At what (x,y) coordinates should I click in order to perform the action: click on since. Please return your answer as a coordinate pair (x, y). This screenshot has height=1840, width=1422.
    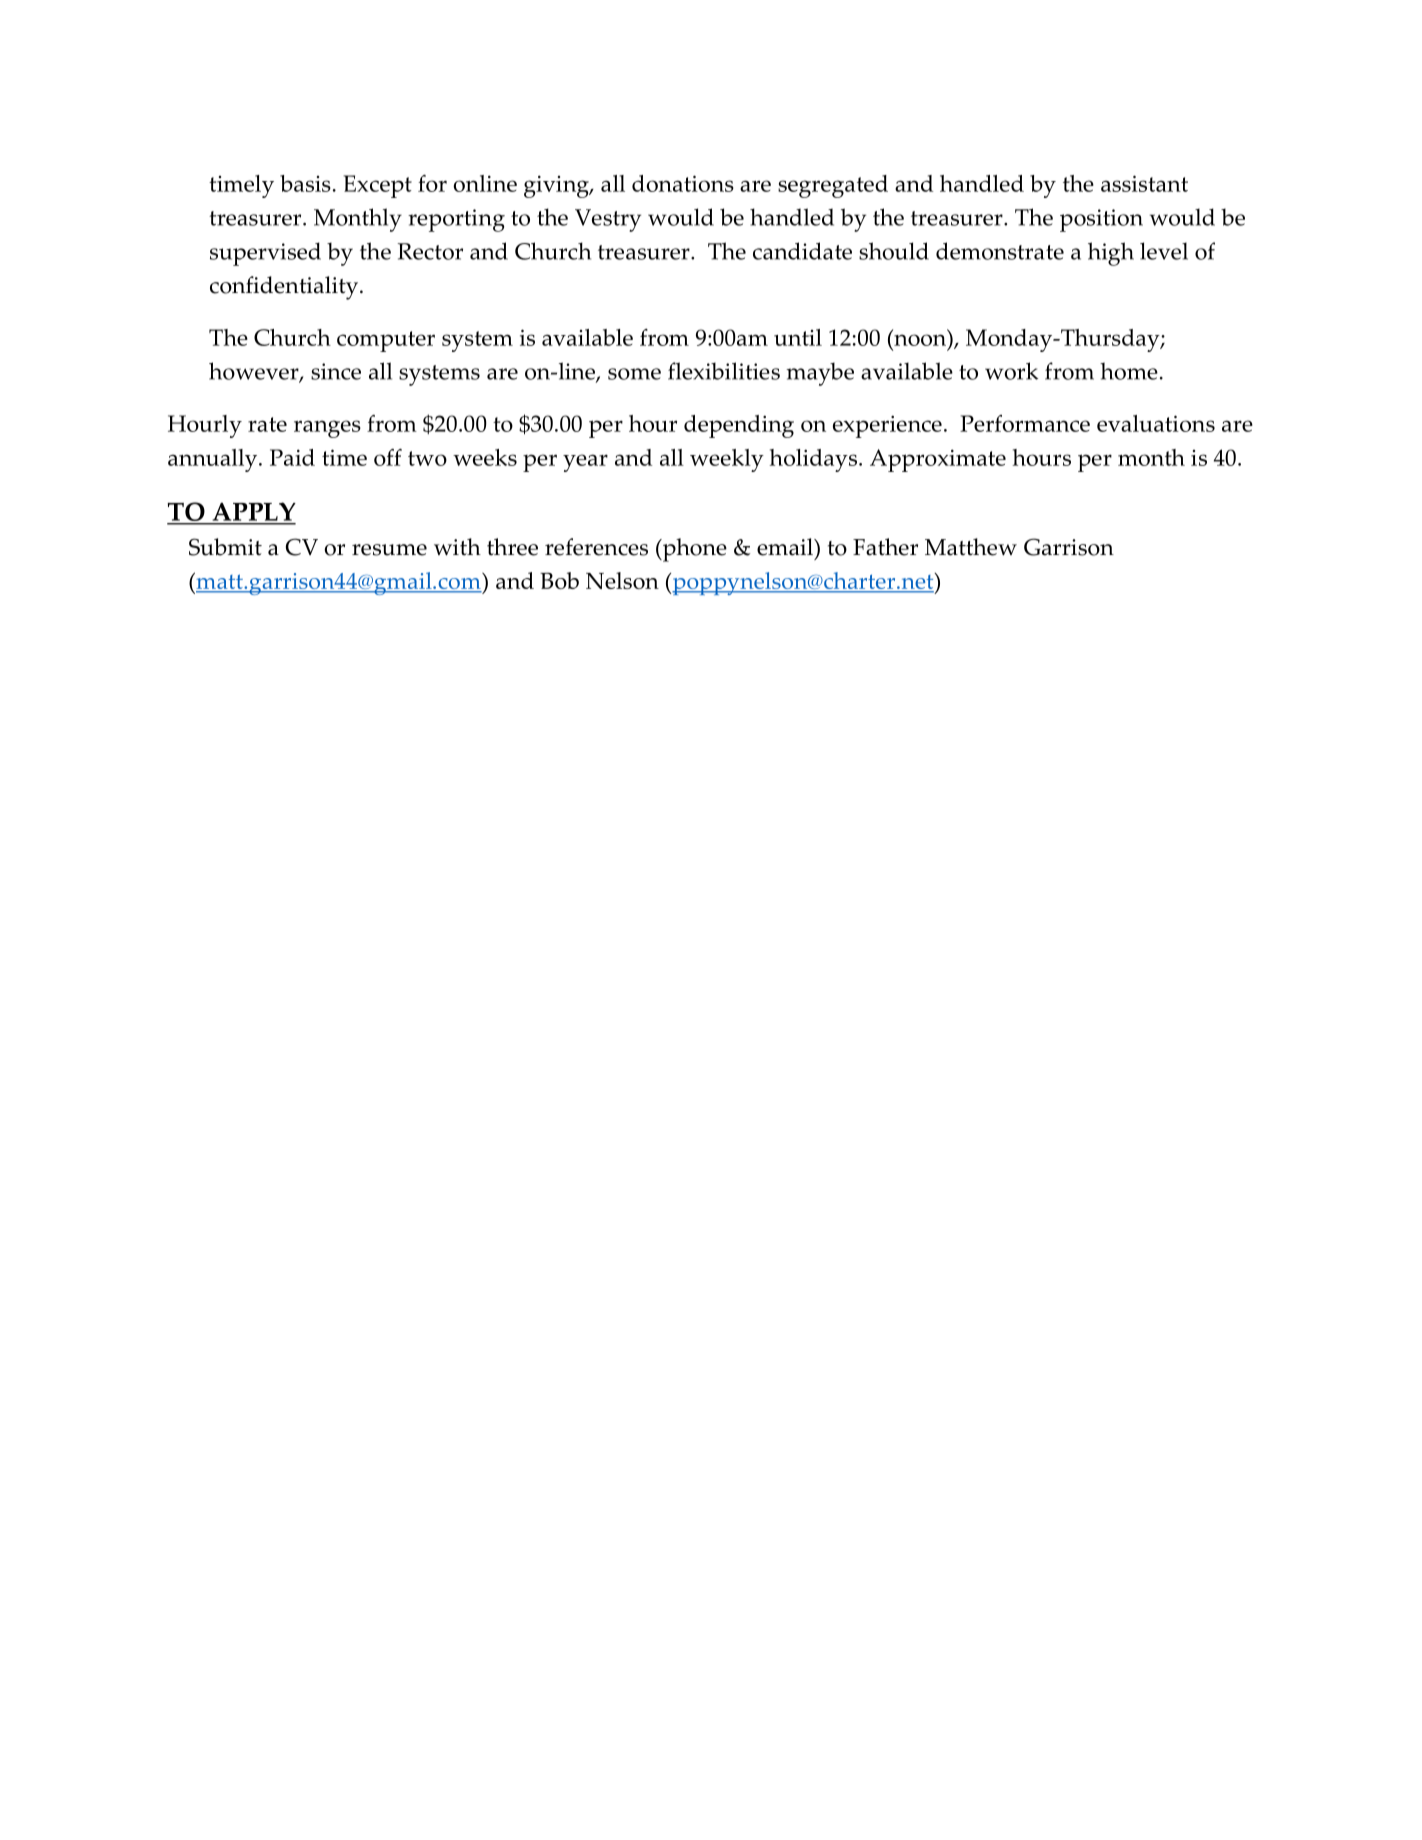
    Looking at the image, I should click on (336, 371).
